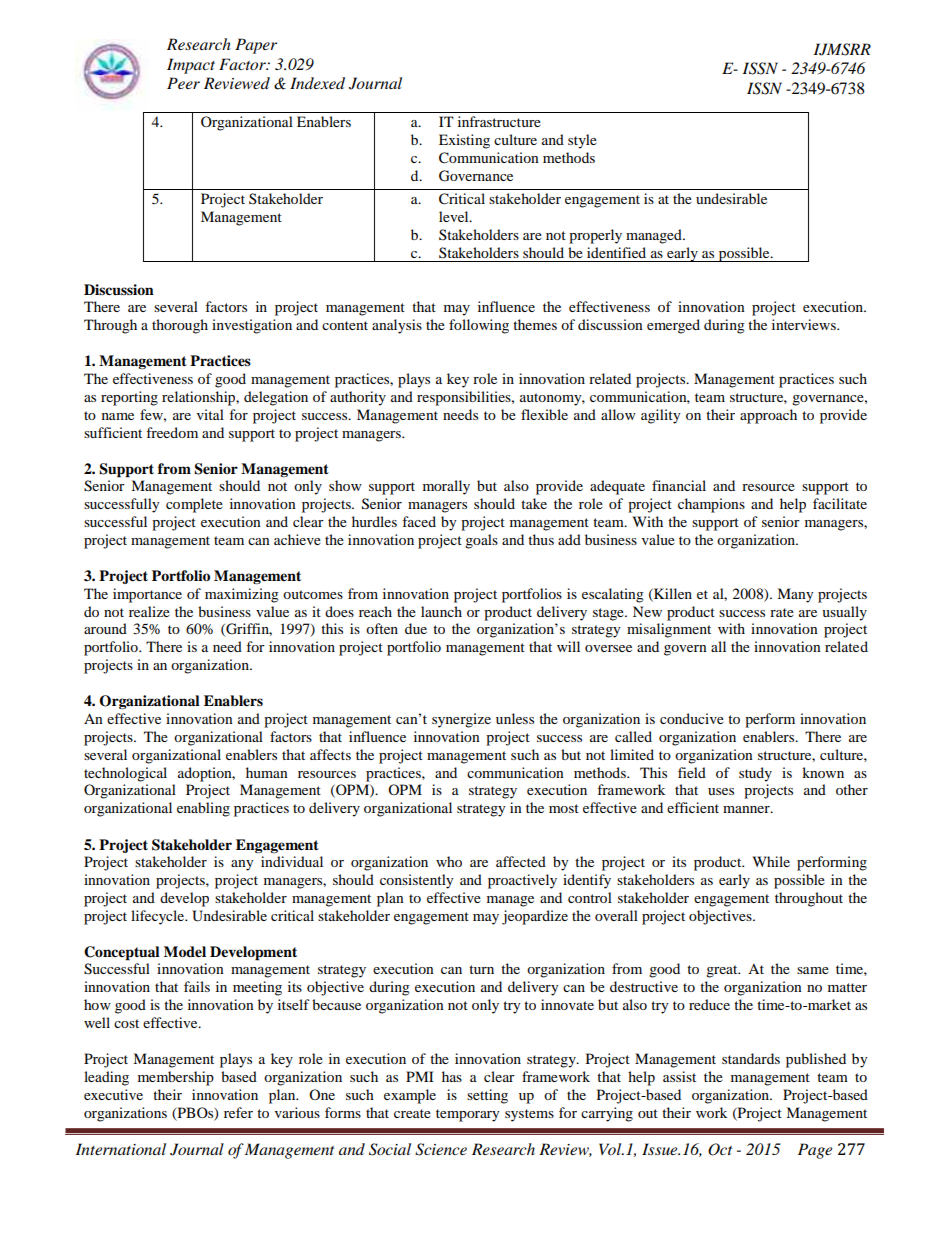 This screenshot has height=1233, width=952. What do you see at coordinates (755, 774) in the screenshot?
I see `study` at bounding box center [755, 774].
